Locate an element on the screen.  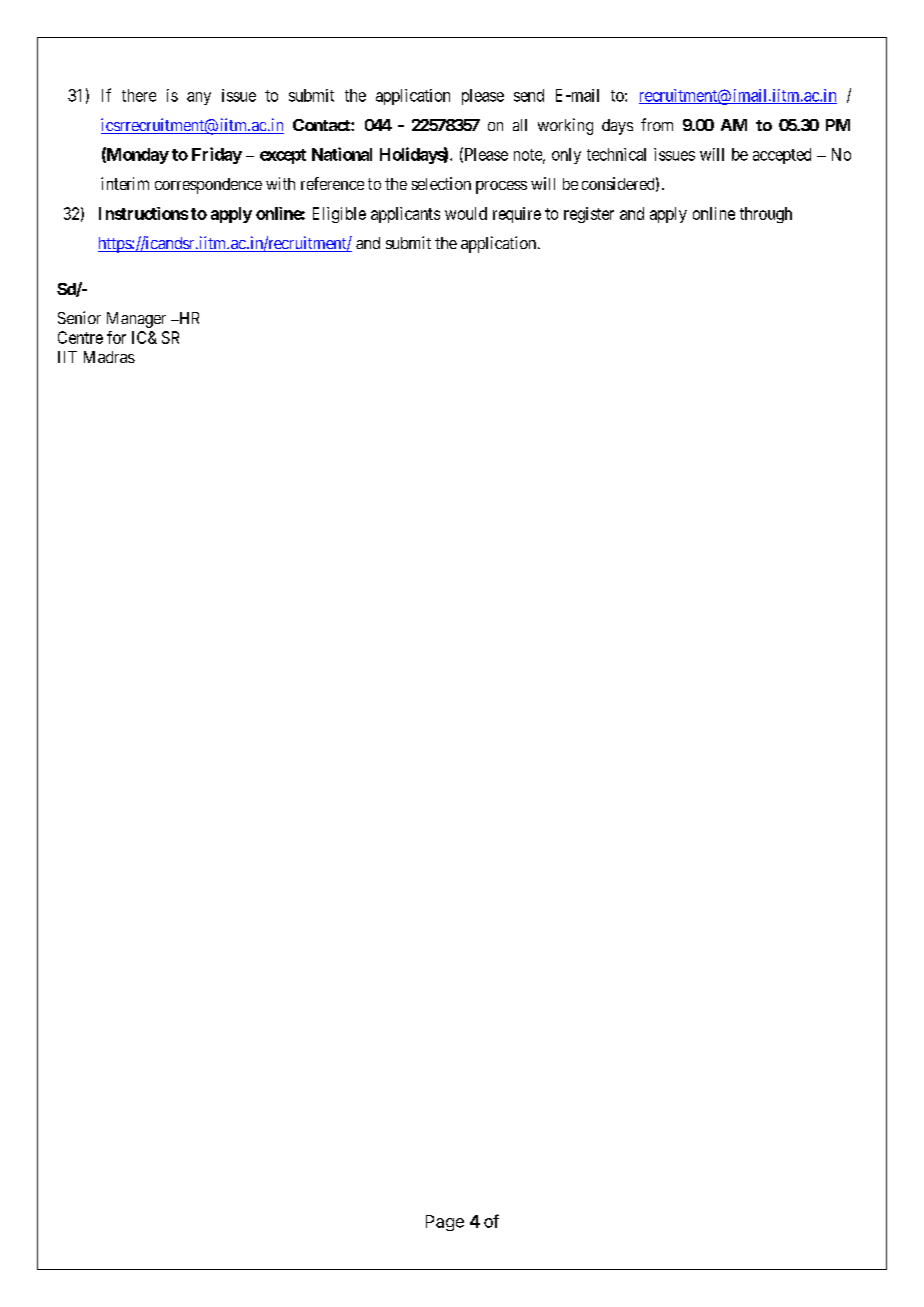
selection is located at coordinates (441, 183).
